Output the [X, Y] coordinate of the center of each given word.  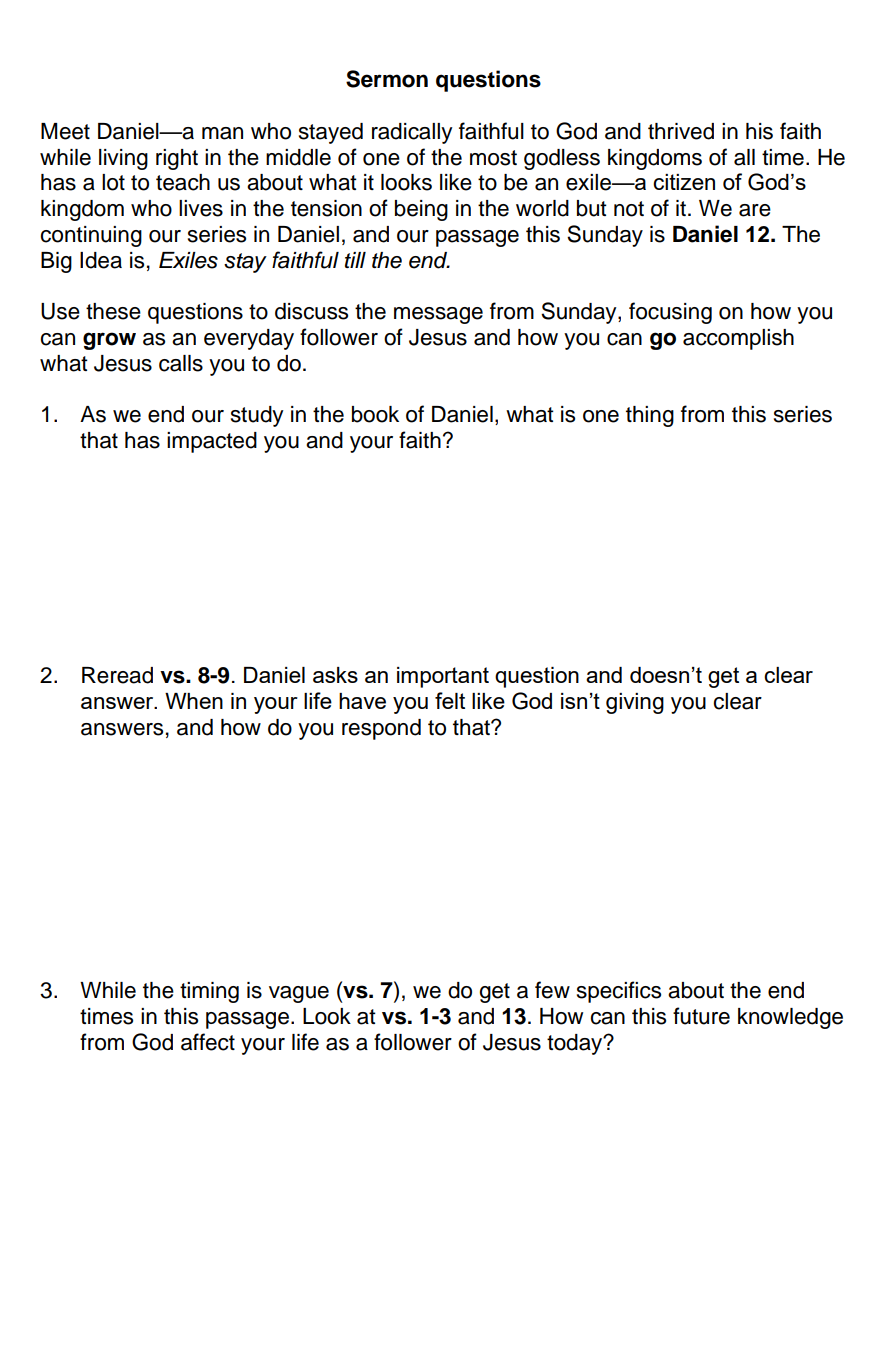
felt [450, 700]
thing [650, 416]
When [194, 701]
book [375, 414]
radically [412, 133]
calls [181, 363]
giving [635, 703]
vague [299, 994]
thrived [681, 131]
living [123, 159]
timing [209, 992]
